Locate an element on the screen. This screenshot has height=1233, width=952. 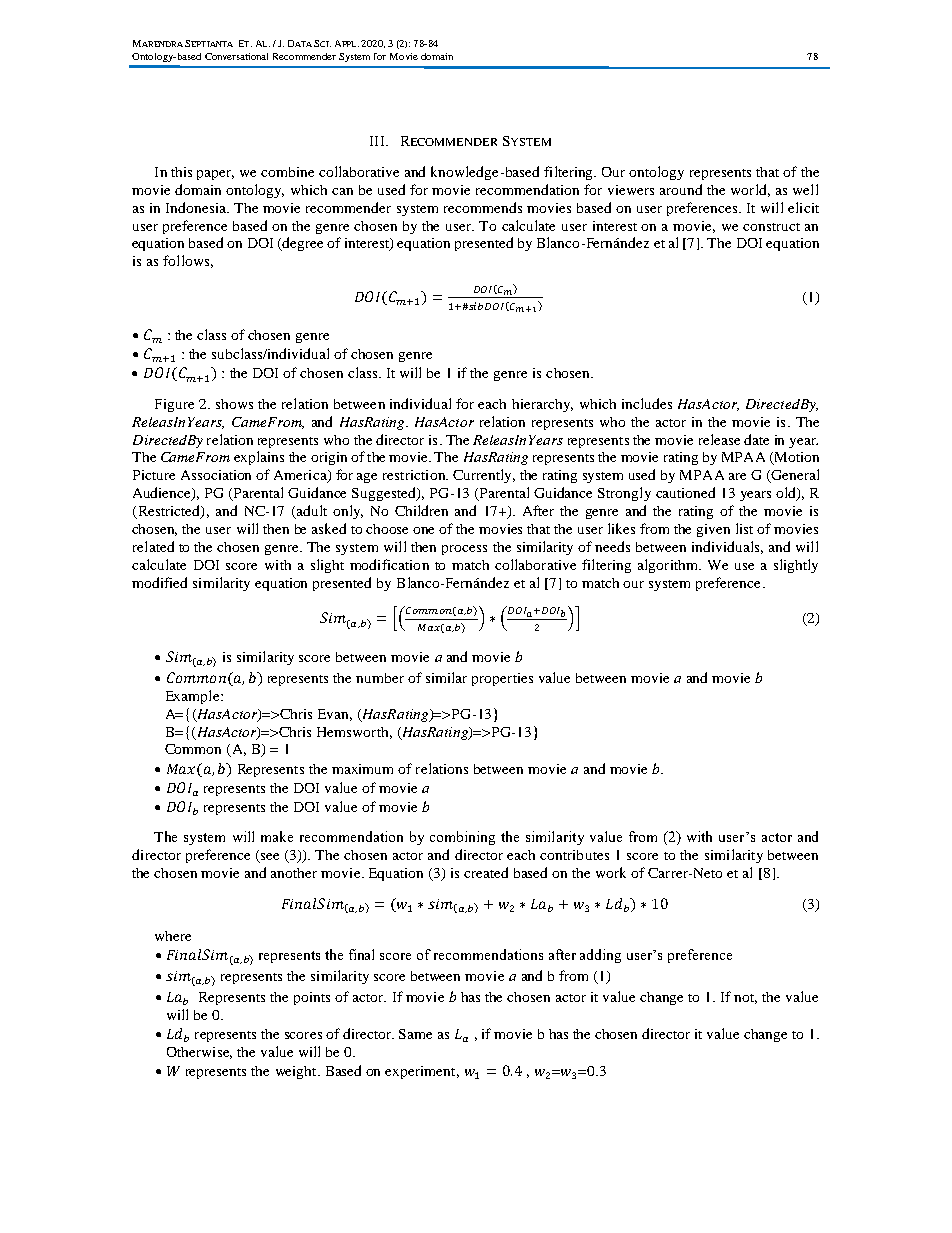
combining is located at coordinates (462, 838).
